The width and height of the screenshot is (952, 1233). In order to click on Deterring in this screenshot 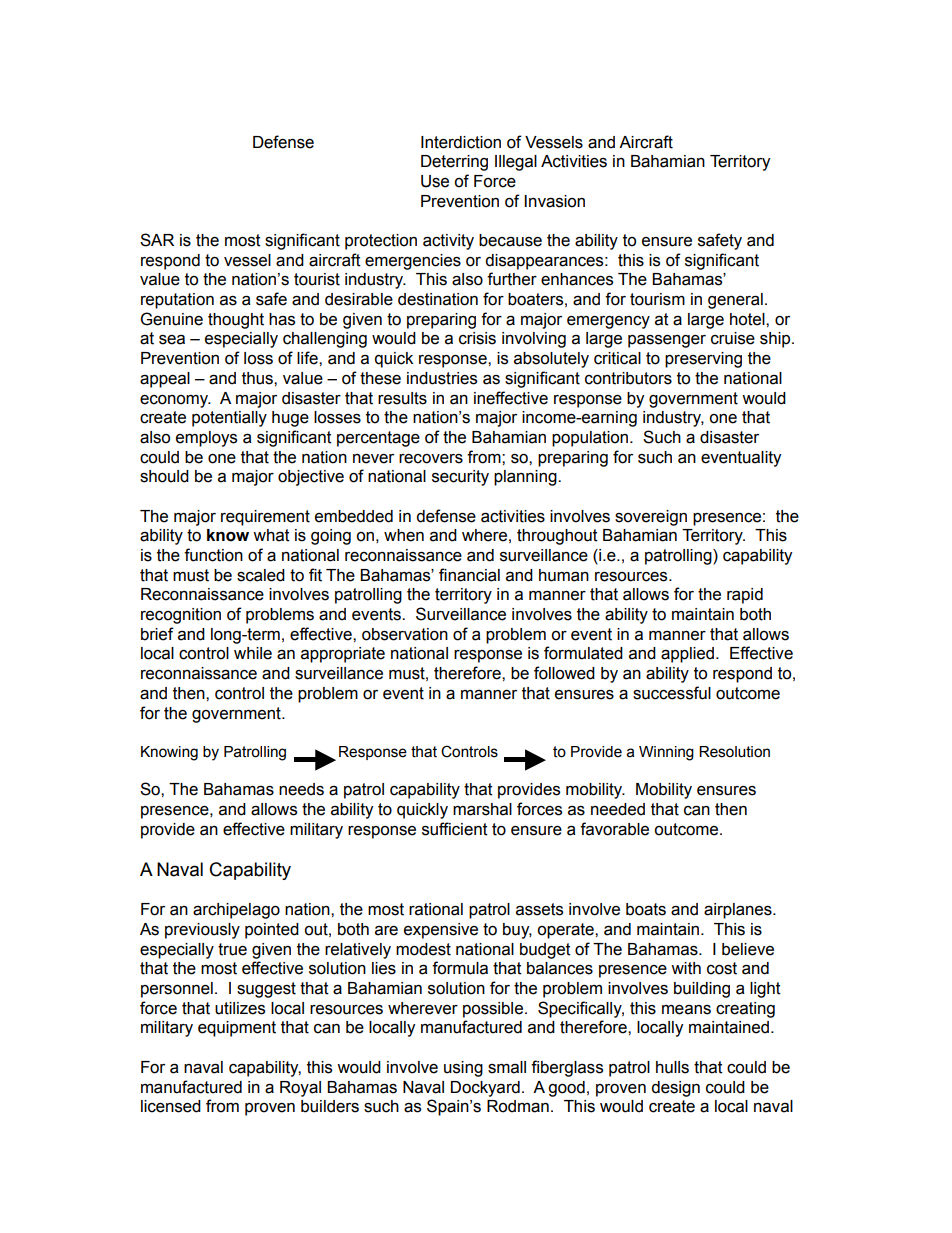, I will do `click(454, 163)`.
